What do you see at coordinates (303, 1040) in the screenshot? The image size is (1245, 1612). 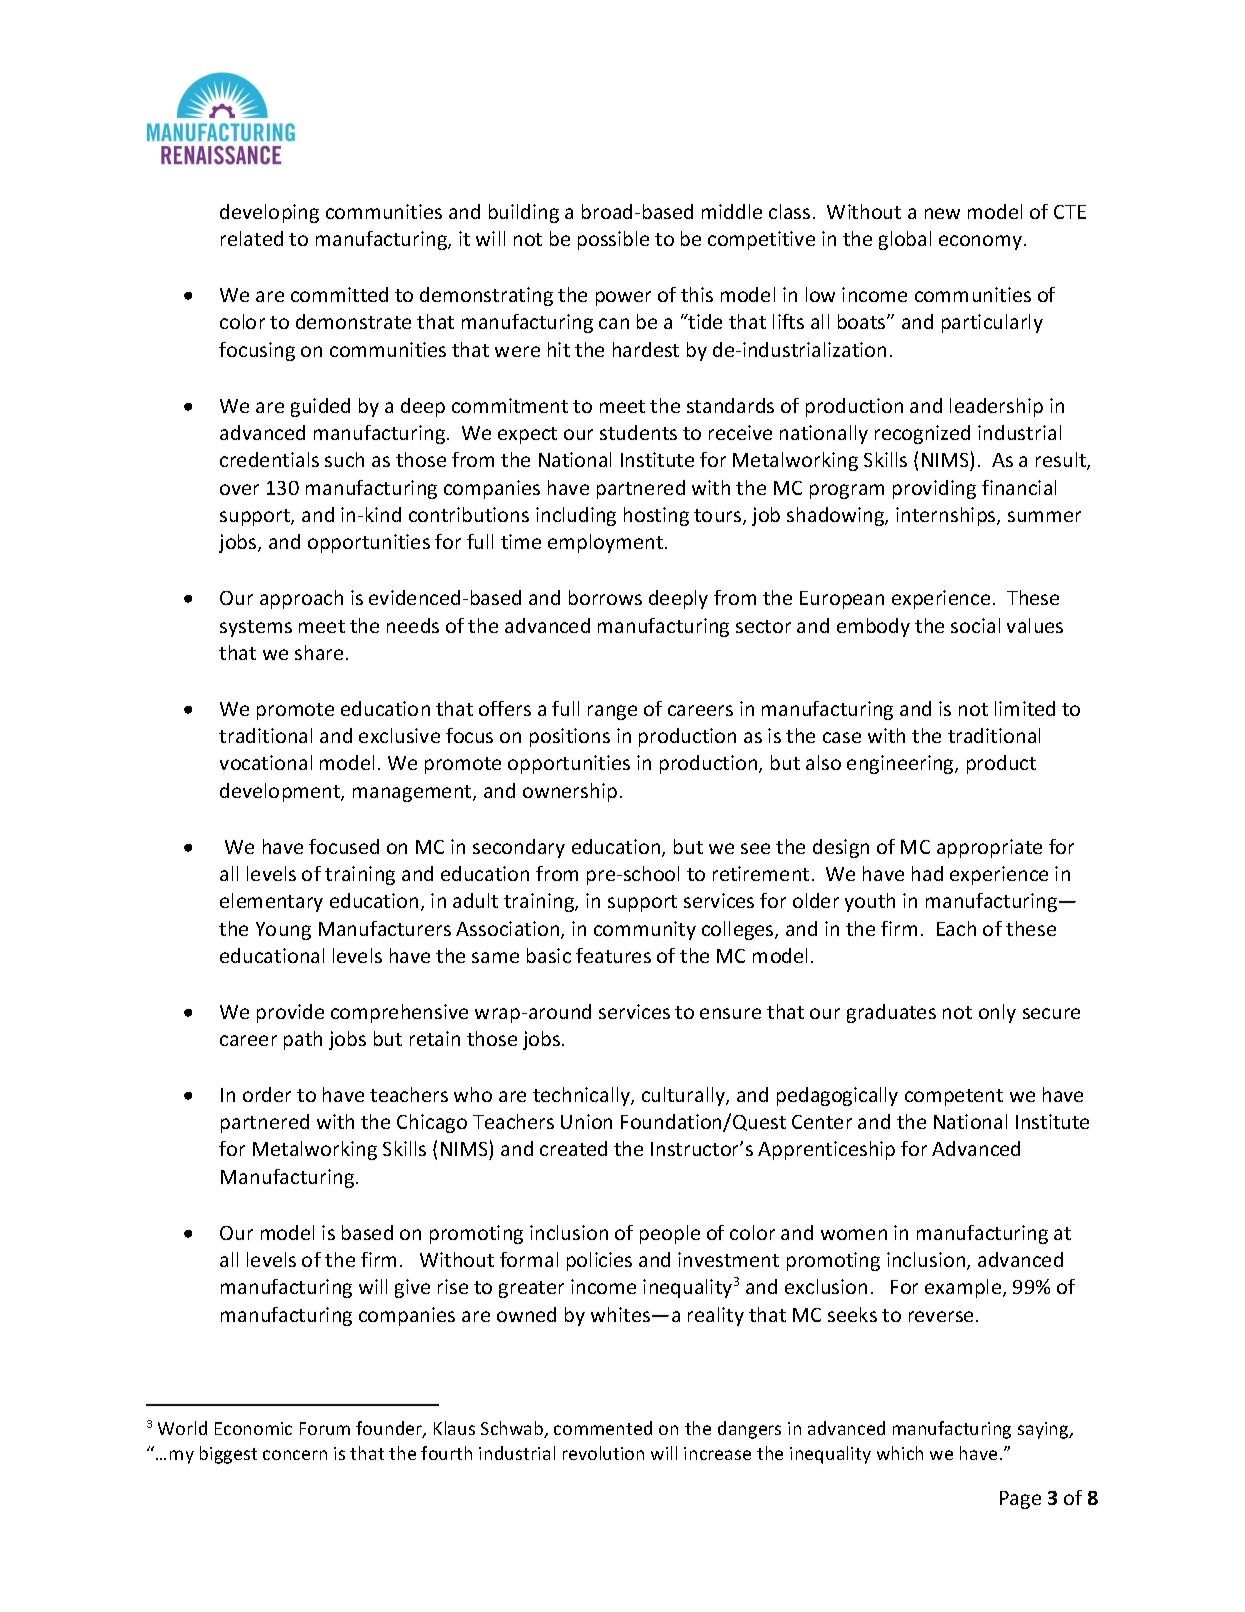 I see `path` at bounding box center [303, 1040].
